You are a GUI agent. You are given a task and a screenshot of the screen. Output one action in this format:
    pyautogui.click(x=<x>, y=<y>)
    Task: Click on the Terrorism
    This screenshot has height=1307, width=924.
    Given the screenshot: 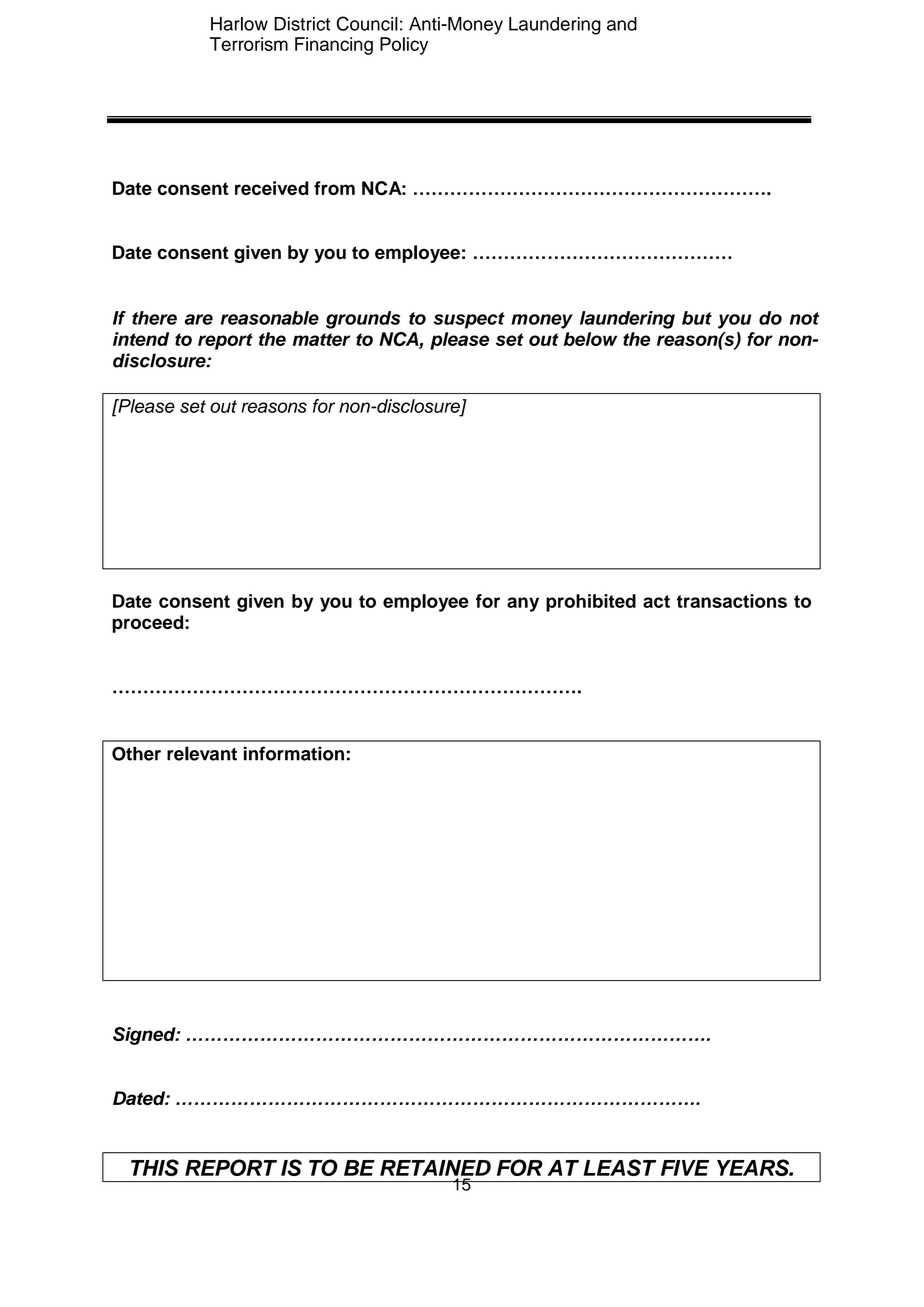 What is the action you would take?
    pyautogui.click(x=249, y=44)
